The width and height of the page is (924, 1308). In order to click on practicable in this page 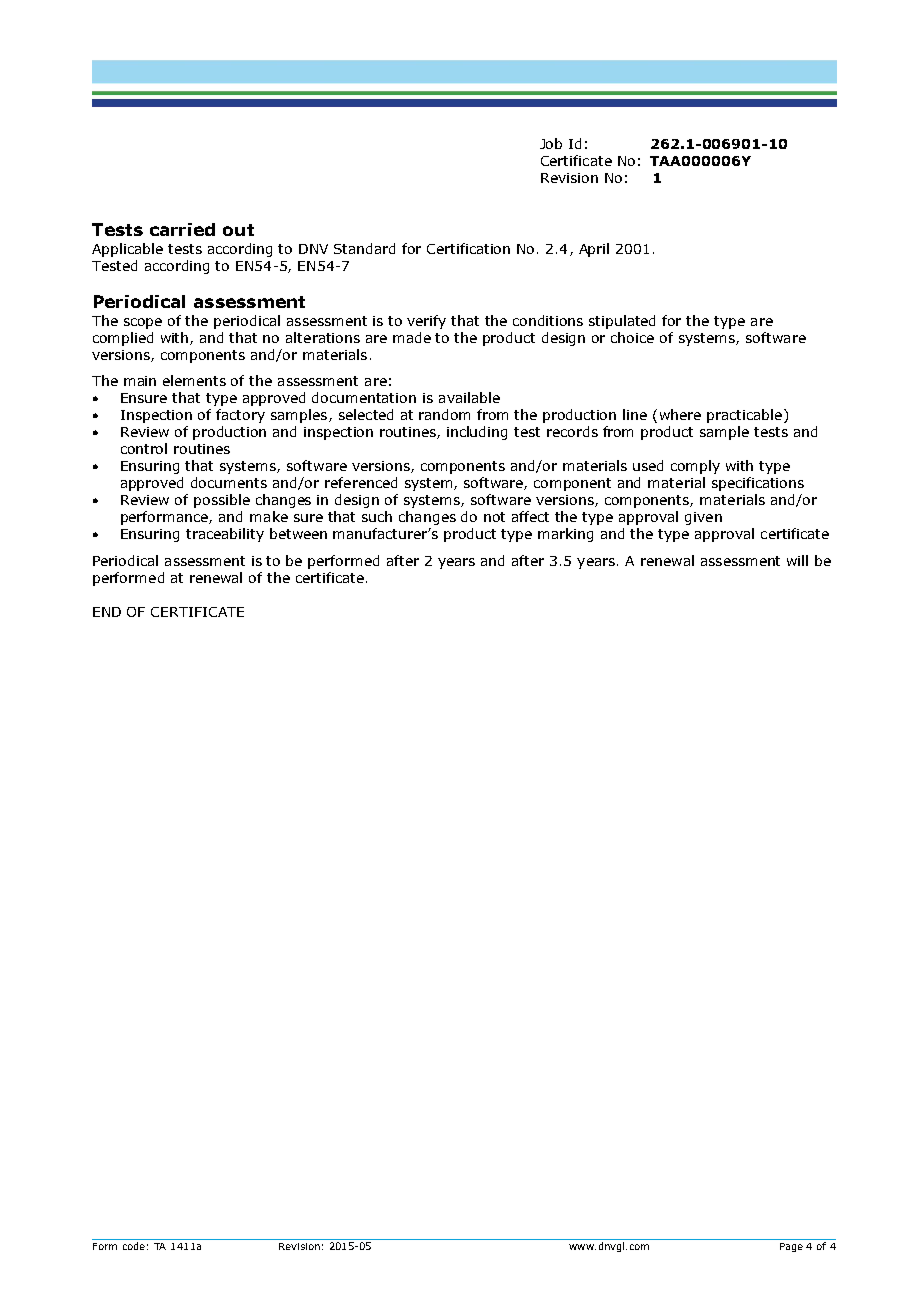, I will do `click(744, 416)`.
